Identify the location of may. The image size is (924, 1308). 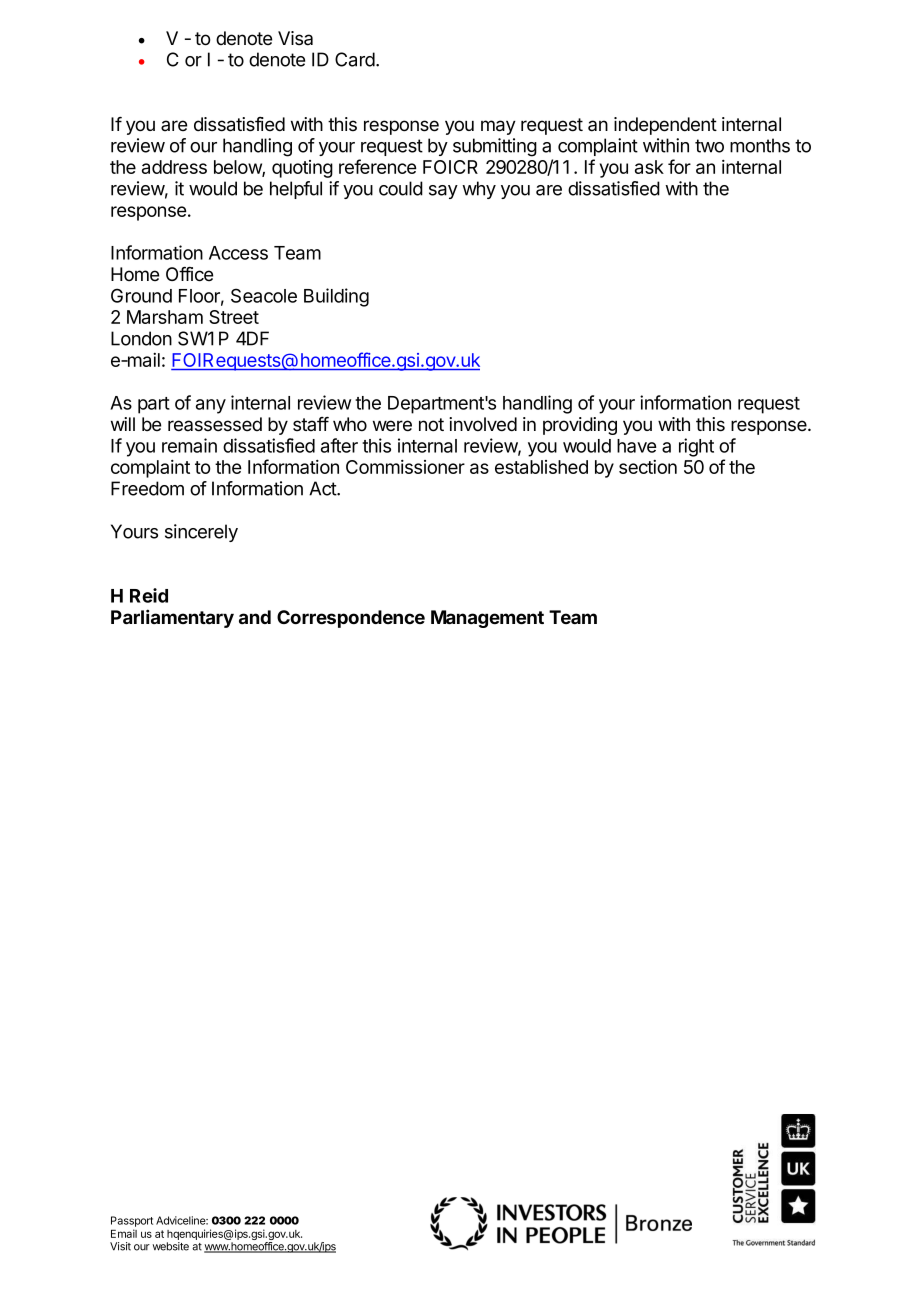
(498, 127).
